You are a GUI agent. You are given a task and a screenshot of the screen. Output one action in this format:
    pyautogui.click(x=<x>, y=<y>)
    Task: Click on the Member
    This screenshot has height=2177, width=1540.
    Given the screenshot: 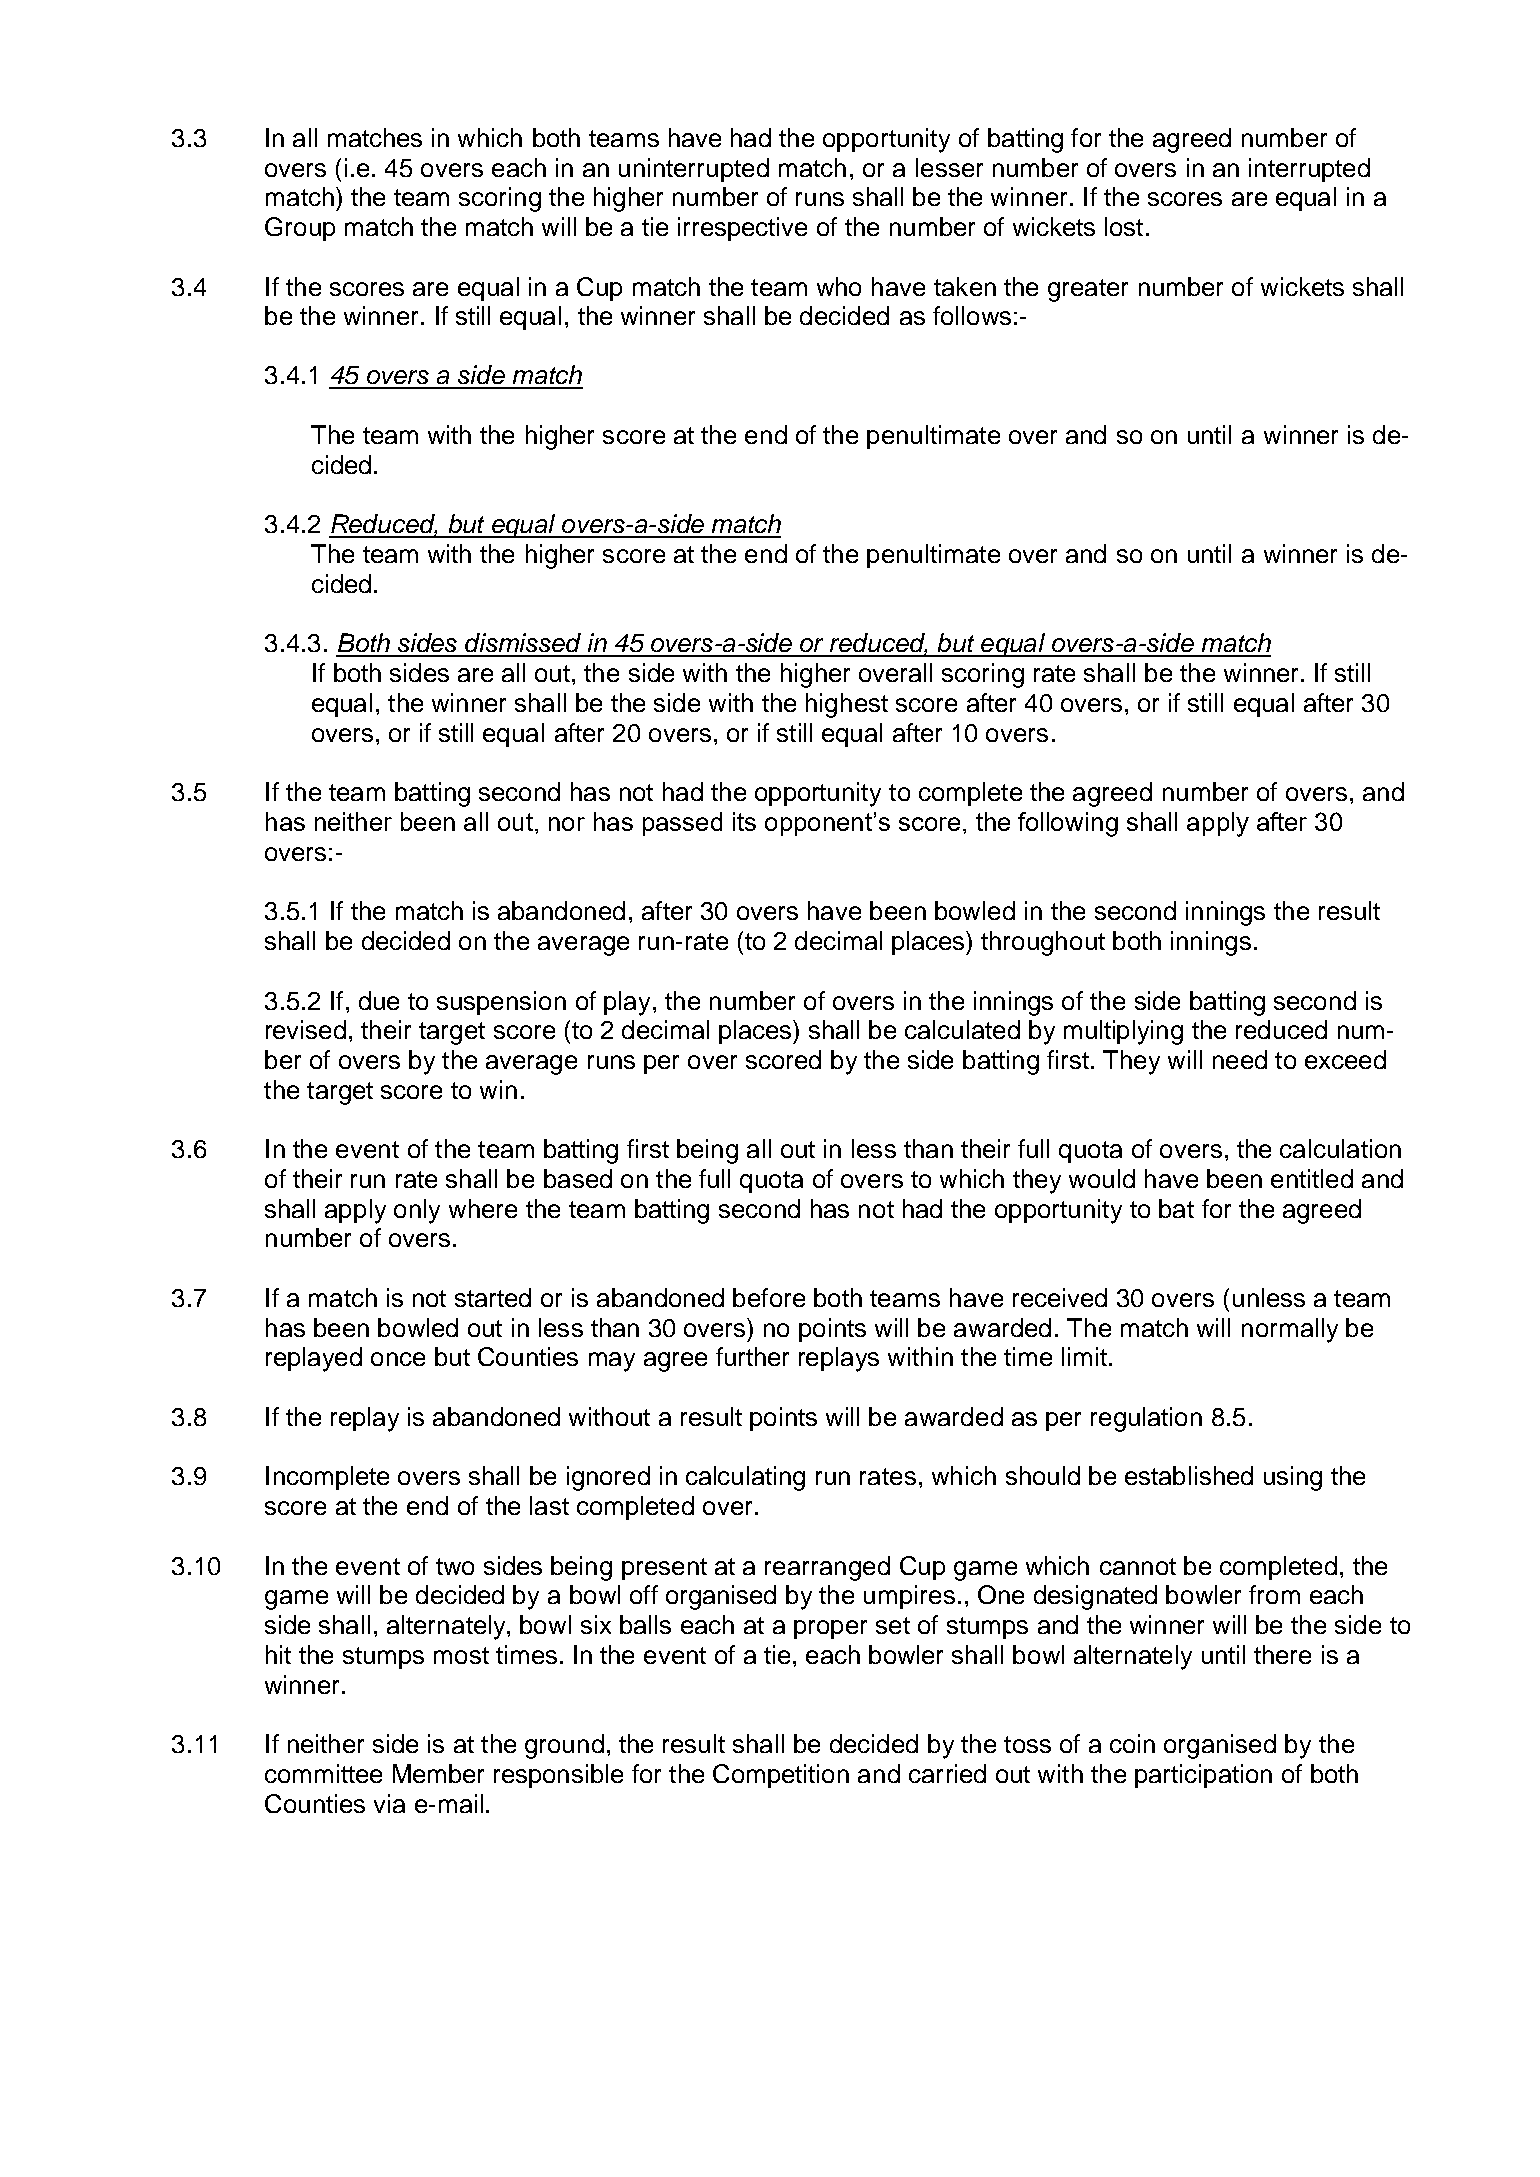 What is the action you would take?
    pyautogui.click(x=438, y=1773)
